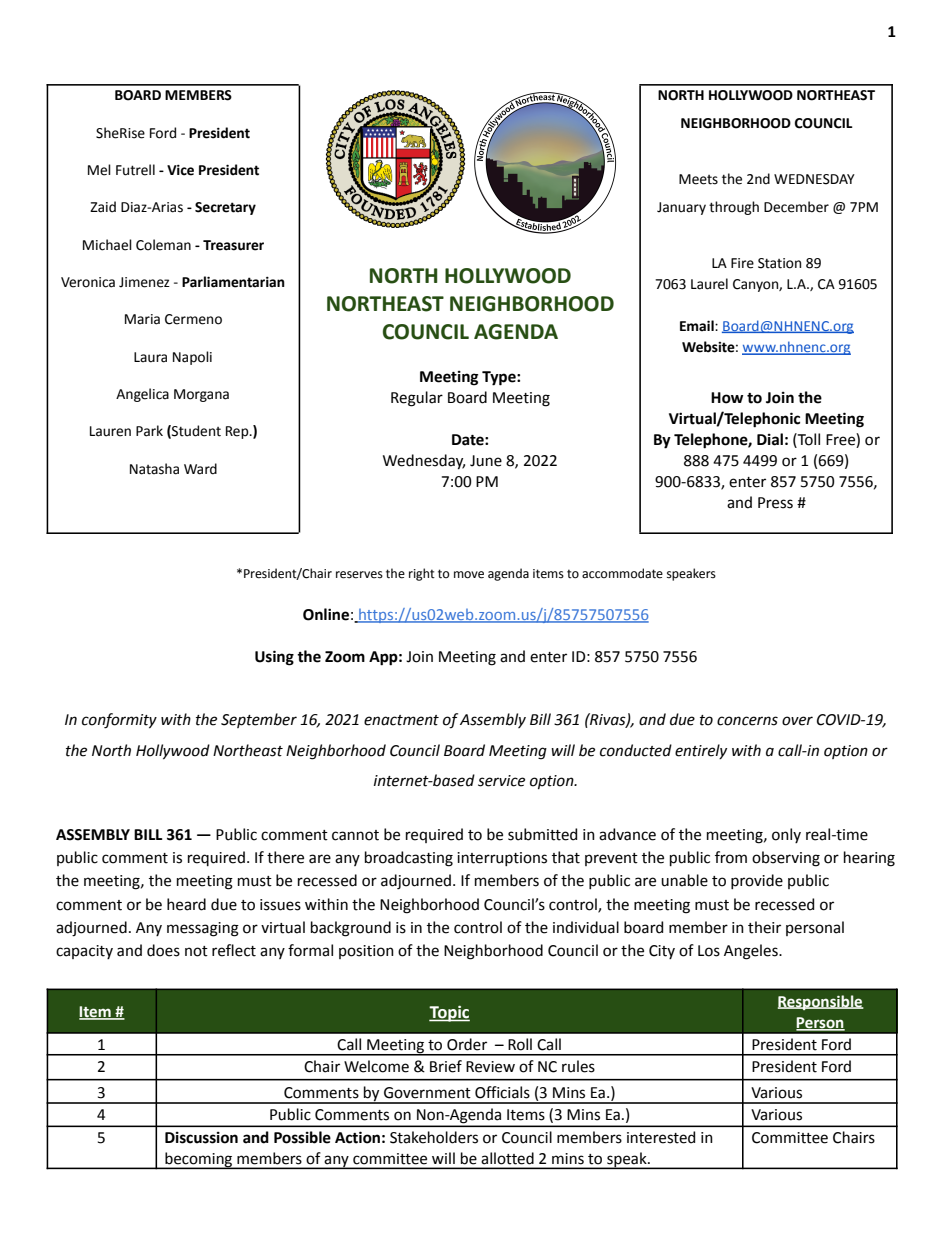 The image size is (952, 1233). What do you see at coordinates (200, 469) in the image?
I see `Ward` at bounding box center [200, 469].
